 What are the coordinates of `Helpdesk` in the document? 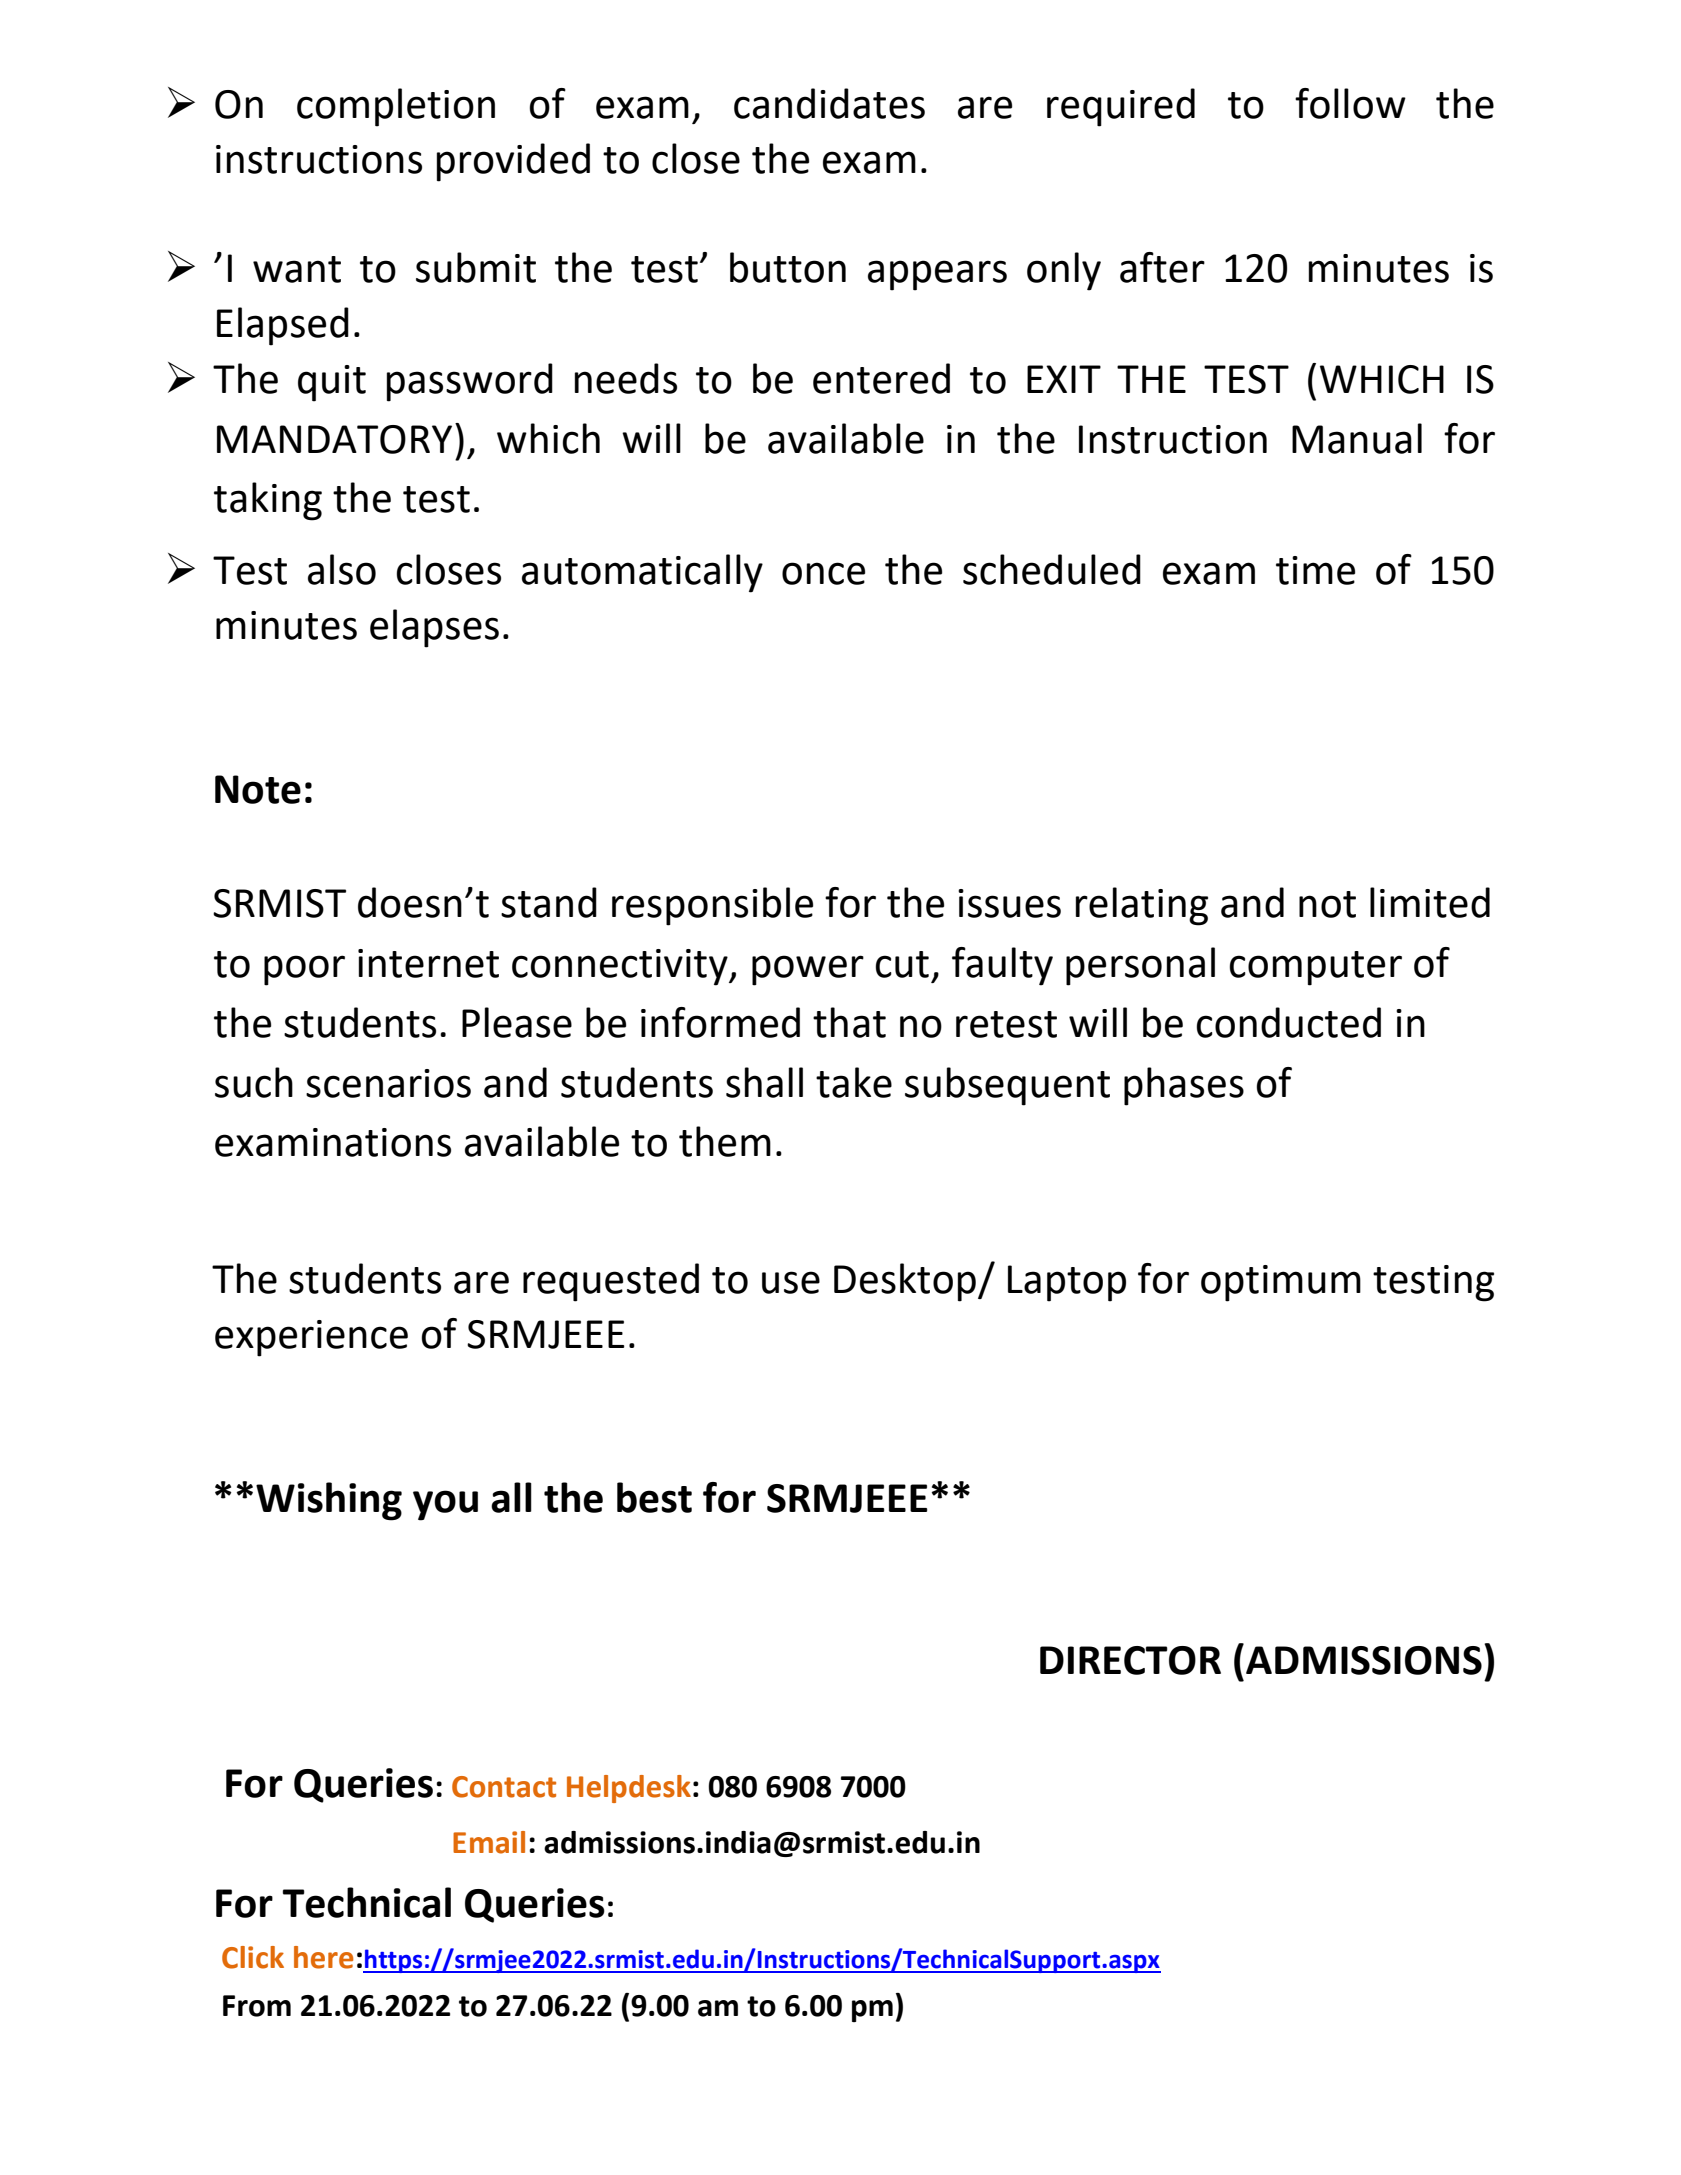 It's located at (629, 1789).
